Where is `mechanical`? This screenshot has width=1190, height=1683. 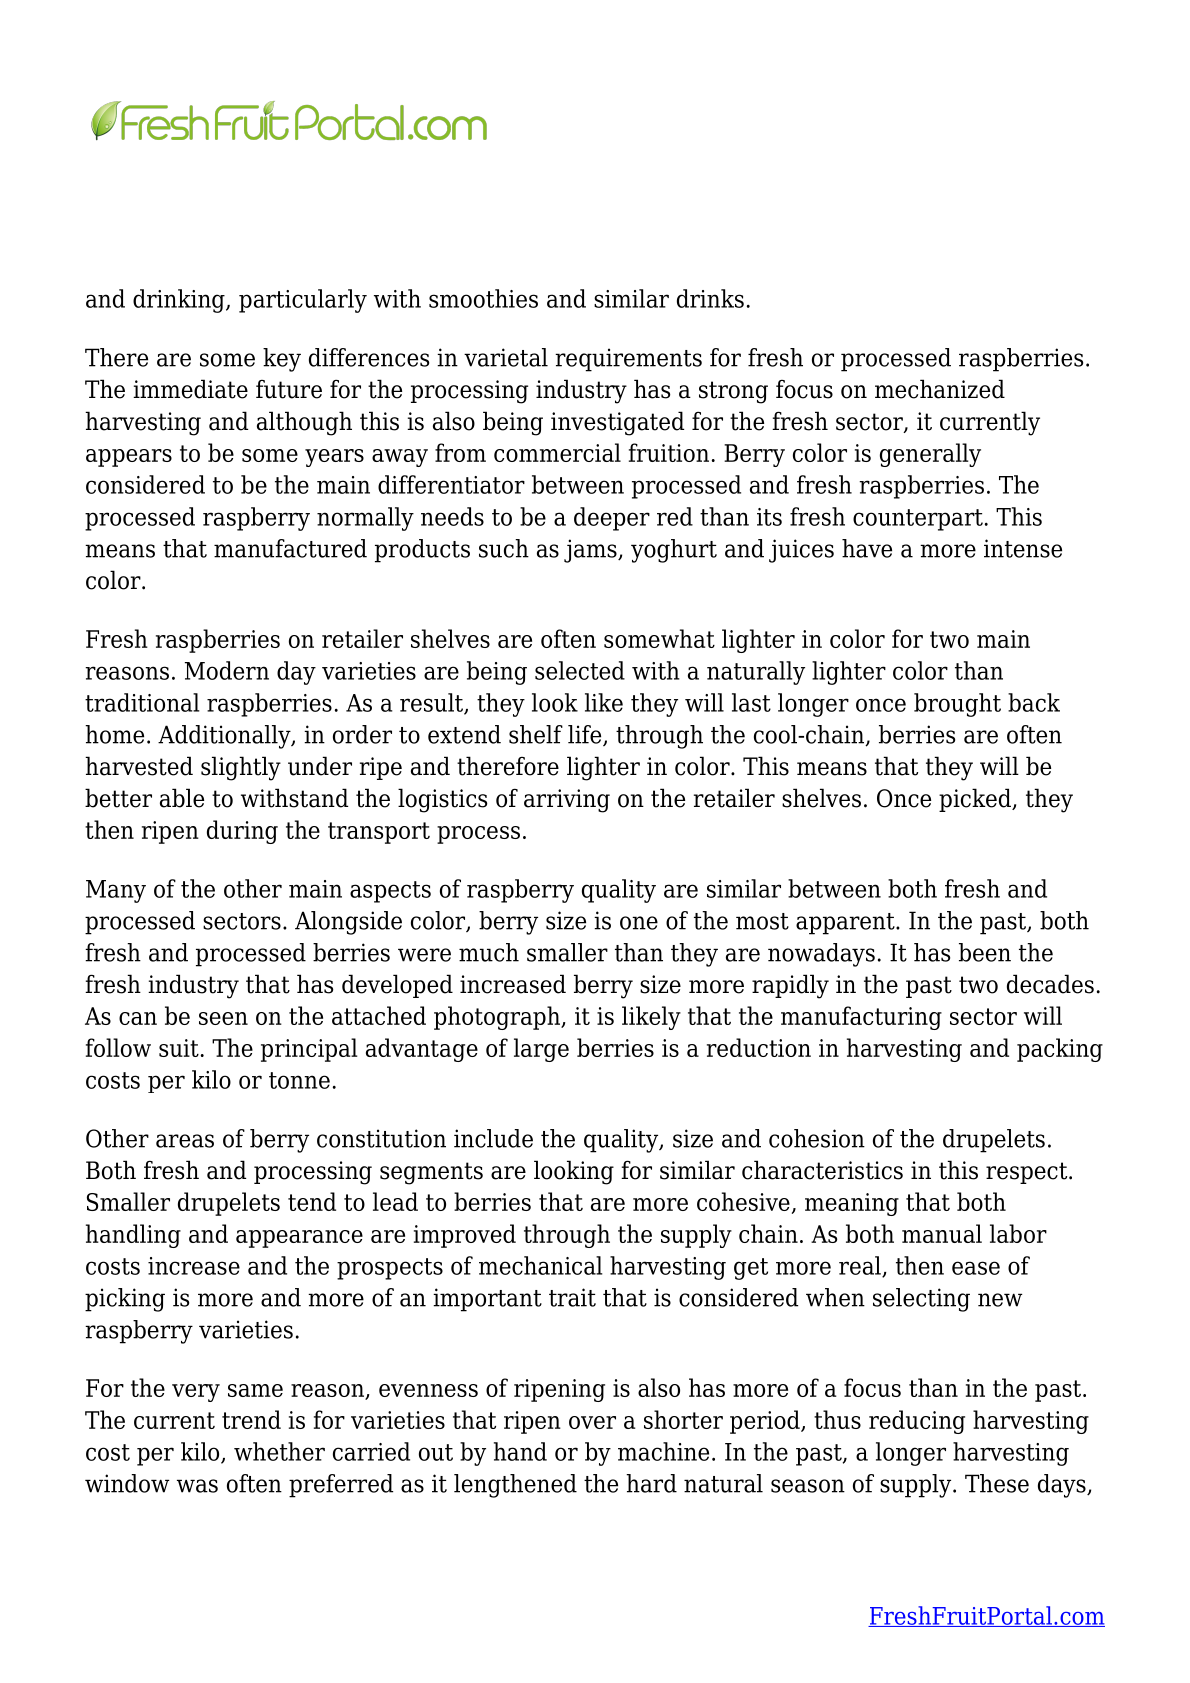 mechanical is located at coordinates (541, 1265).
